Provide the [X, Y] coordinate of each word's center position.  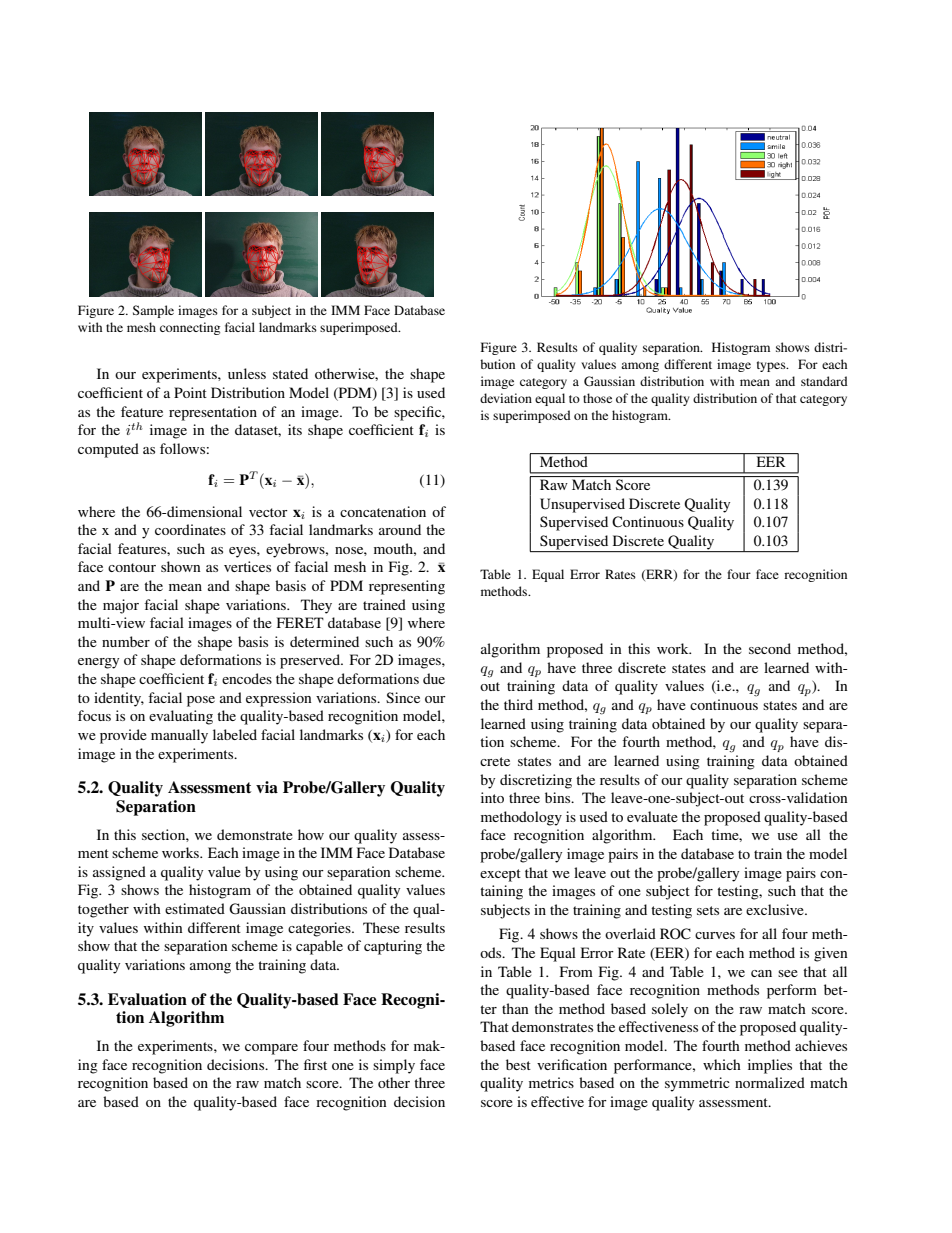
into [492, 797]
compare [271, 1049]
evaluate [652, 816]
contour [132, 567]
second [770, 648]
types [772, 366]
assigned [119, 873]
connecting [190, 328]
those [597, 398]
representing [407, 587]
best [518, 1064]
